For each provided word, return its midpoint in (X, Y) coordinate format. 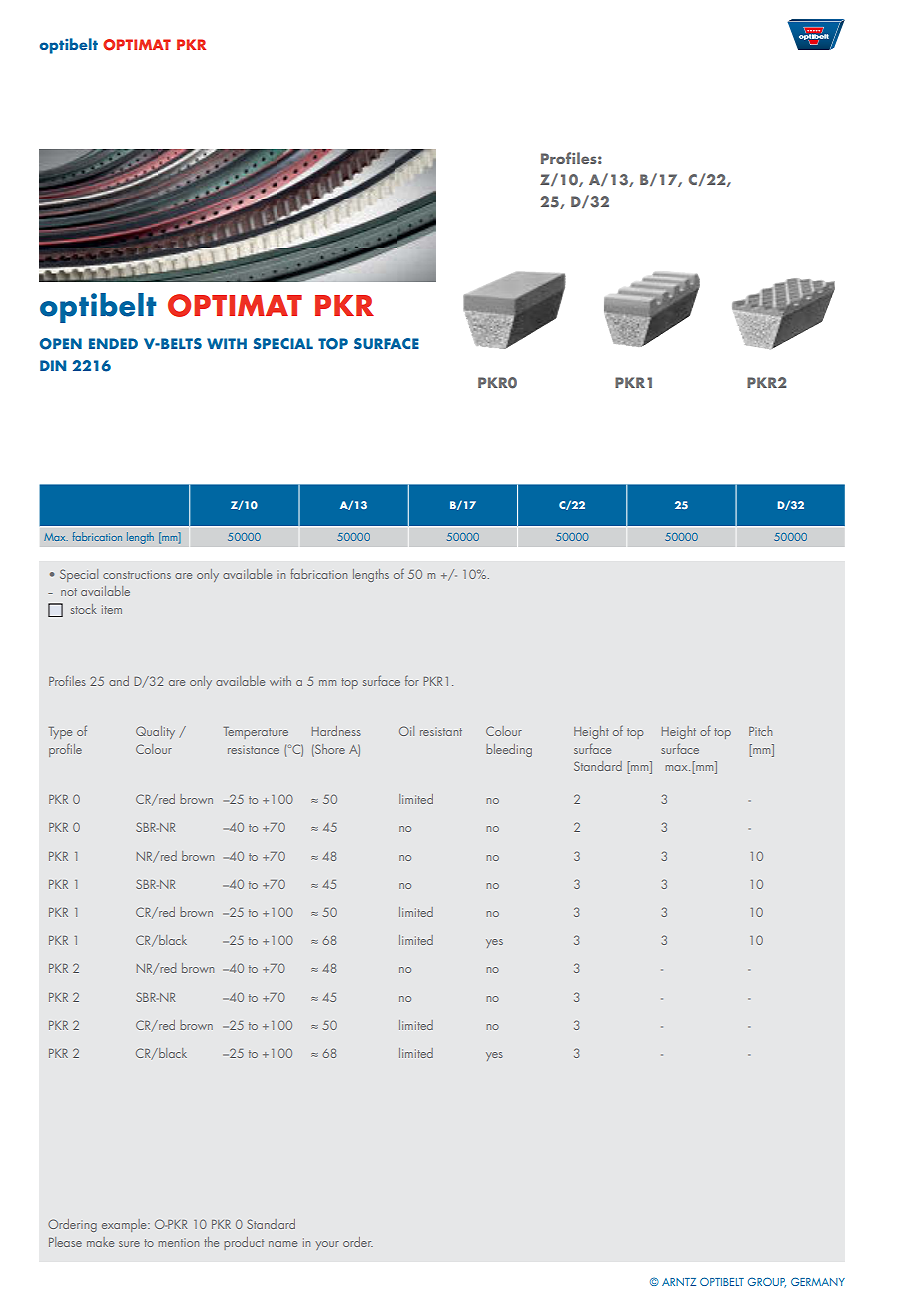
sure (129, 1244)
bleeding (509, 750)
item (112, 609)
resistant (441, 731)
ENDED (113, 343)
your (327, 1245)
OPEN (61, 344)
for (412, 681)
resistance (253, 749)
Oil (406, 731)
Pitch (760, 731)
